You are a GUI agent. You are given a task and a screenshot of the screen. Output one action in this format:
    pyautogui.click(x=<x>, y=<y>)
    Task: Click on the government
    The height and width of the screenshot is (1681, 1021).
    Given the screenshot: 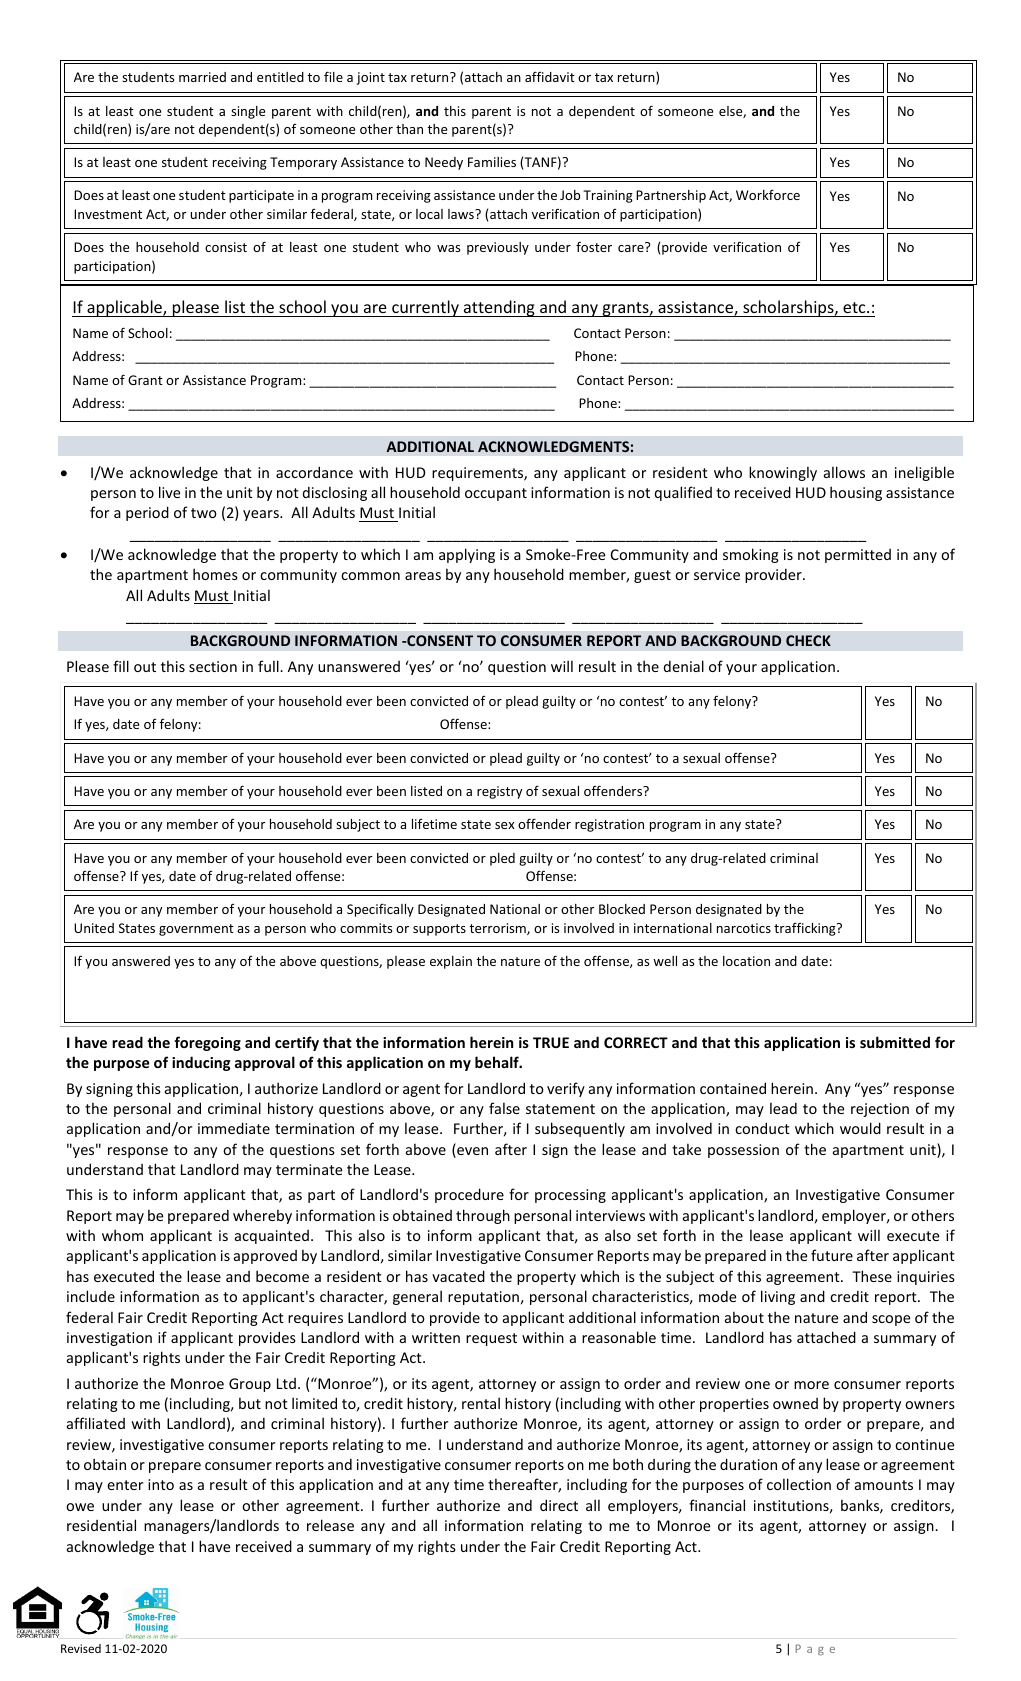 What is the action you would take?
    pyautogui.click(x=196, y=930)
